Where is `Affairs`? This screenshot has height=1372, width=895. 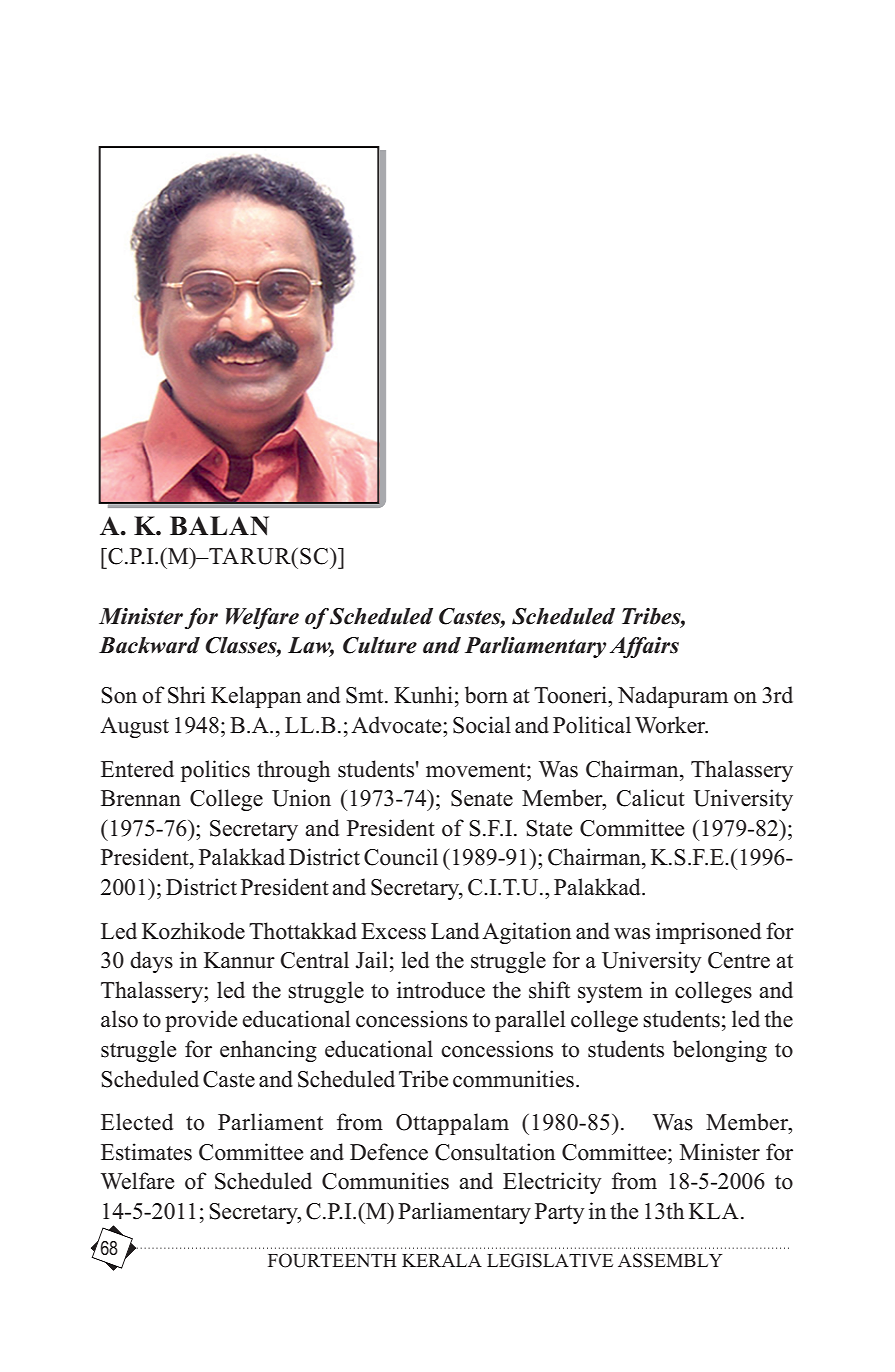
Affairs is located at coordinates (644, 647).
